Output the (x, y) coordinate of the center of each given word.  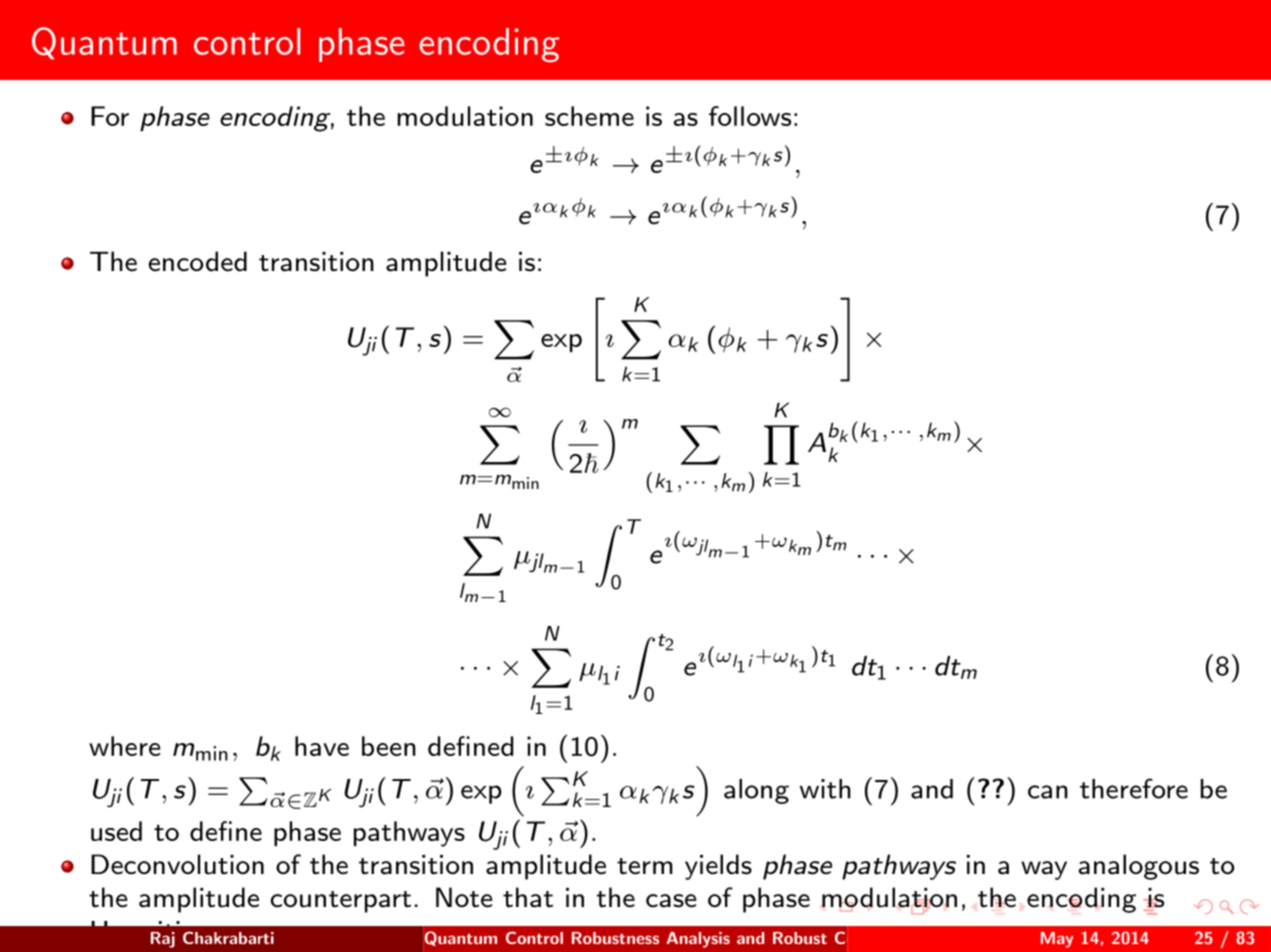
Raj (163, 940)
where (124, 746)
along (756, 791)
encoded (197, 261)
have (322, 746)
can (1048, 792)
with (825, 789)
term (645, 866)
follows (750, 116)
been (389, 746)
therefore (1134, 788)
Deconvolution (177, 864)
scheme (589, 116)
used (116, 831)
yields (718, 867)
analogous (1138, 867)
